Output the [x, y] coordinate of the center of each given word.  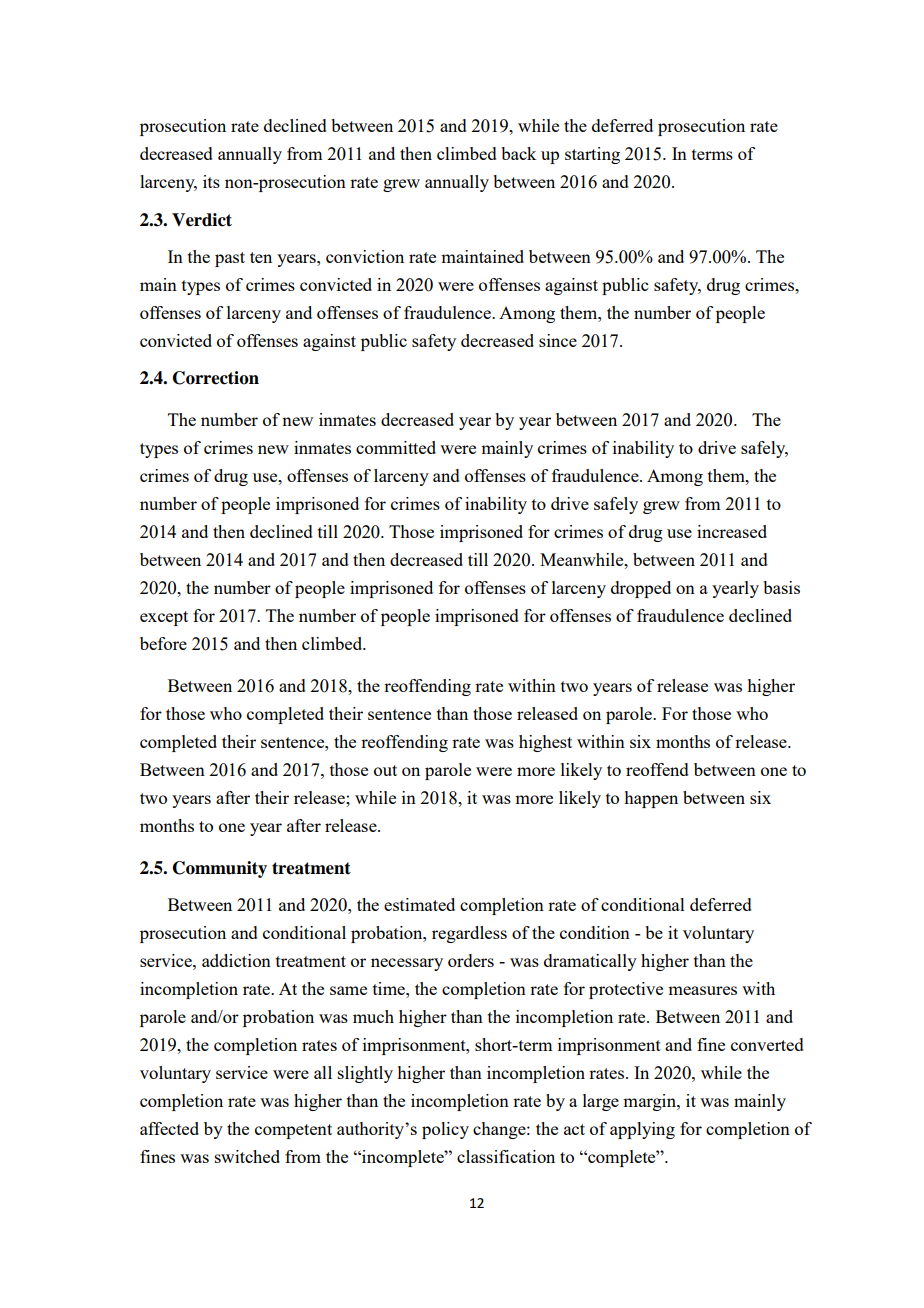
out [385, 770]
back [518, 153]
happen [651, 799]
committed [396, 447]
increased [732, 531]
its [211, 181]
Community [220, 869]
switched [247, 1156]
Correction [216, 378]
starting [592, 155]
